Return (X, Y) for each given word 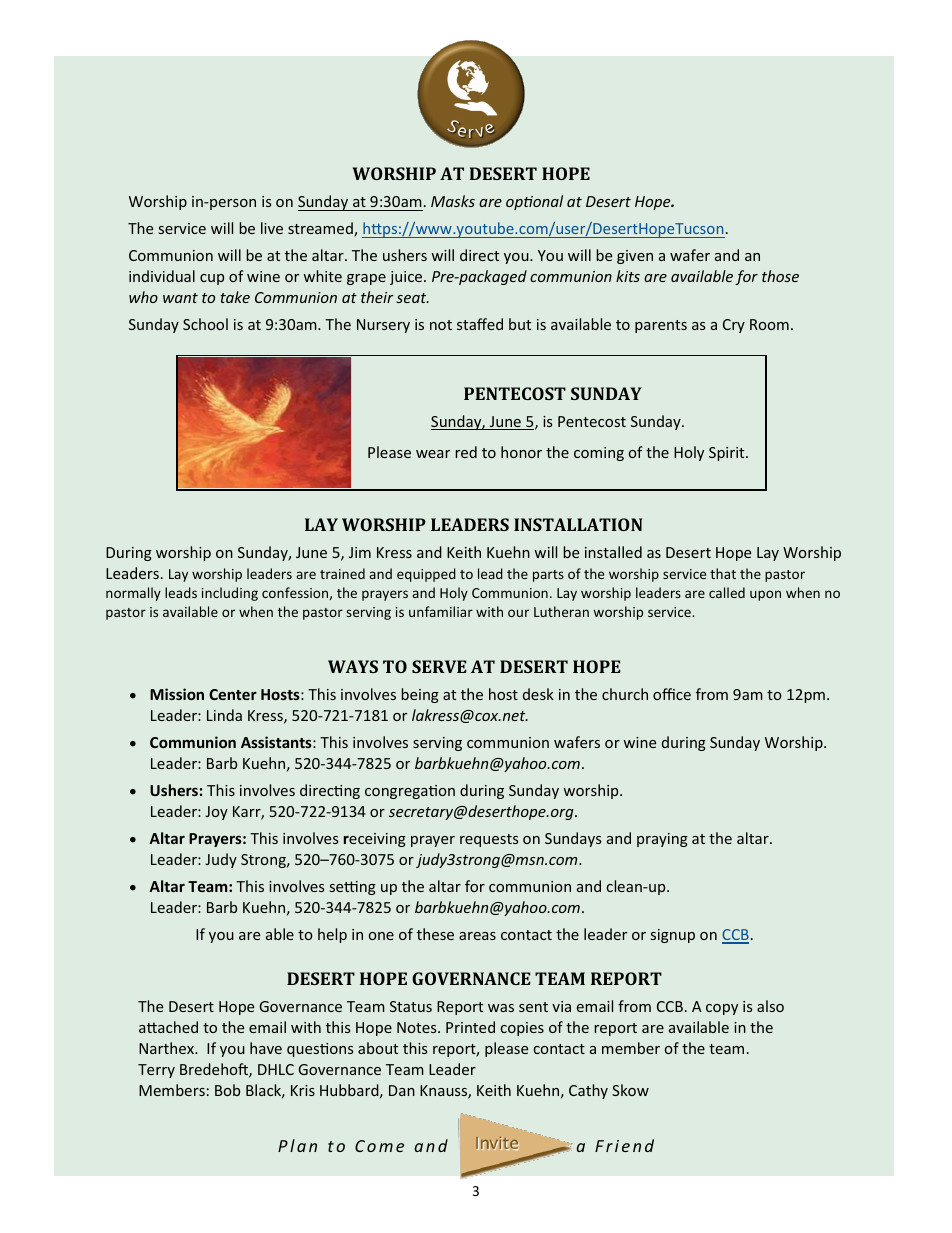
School (205, 324)
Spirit (728, 454)
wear (433, 454)
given (635, 257)
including (230, 594)
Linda (224, 715)
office (672, 694)
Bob (227, 1090)
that (723, 573)
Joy (216, 813)
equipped (426, 575)
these (435, 934)
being (420, 695)
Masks (453, 201)
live (272, 228)
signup (673, 936)
